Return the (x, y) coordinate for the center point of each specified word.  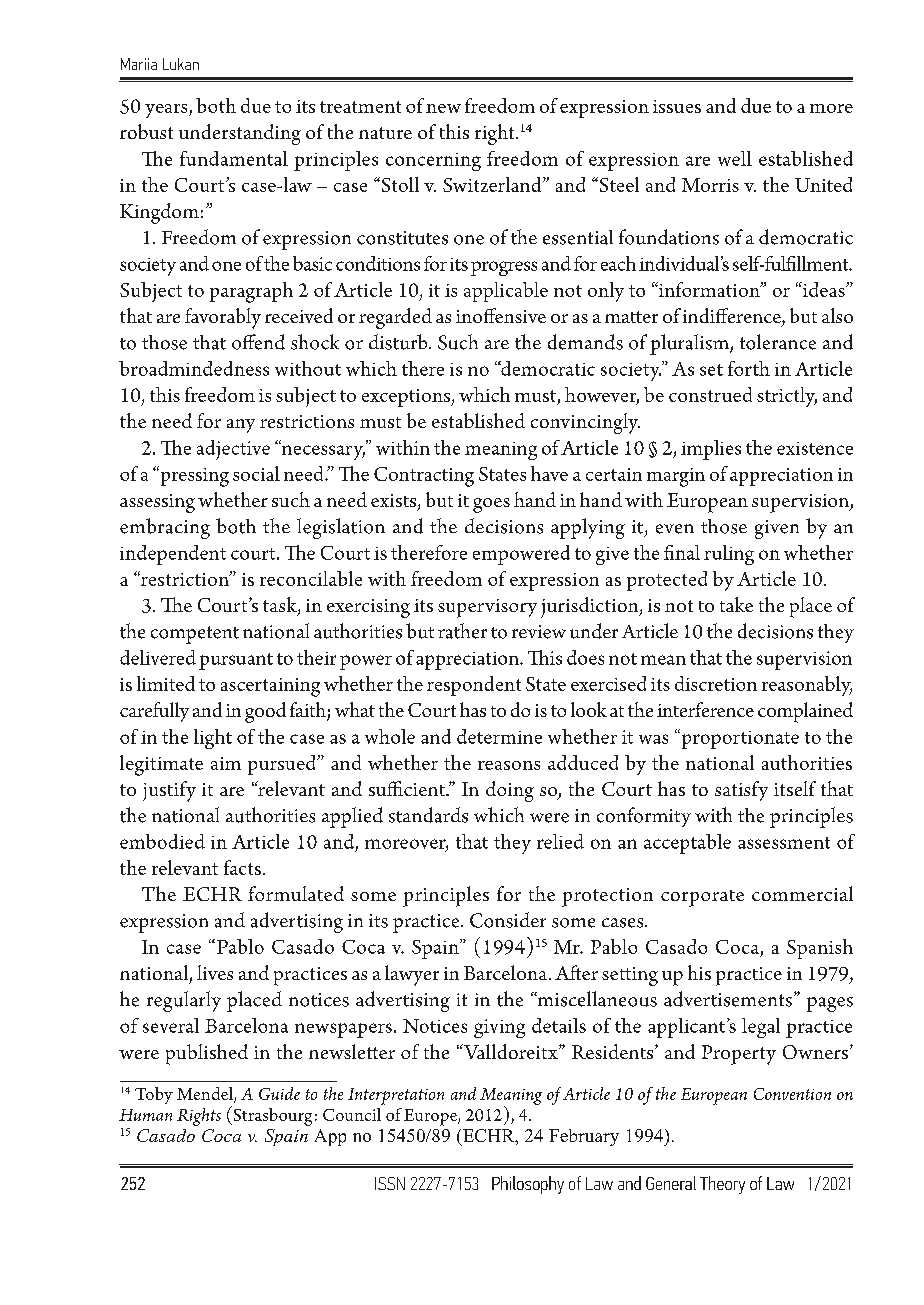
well (735, 158)
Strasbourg (271, 1116)
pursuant (236, 661)
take (736, 604)
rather (462, 631)
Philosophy (528, 1185)
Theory (722, 1185)
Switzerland (493, 184)
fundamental (234, 158)
